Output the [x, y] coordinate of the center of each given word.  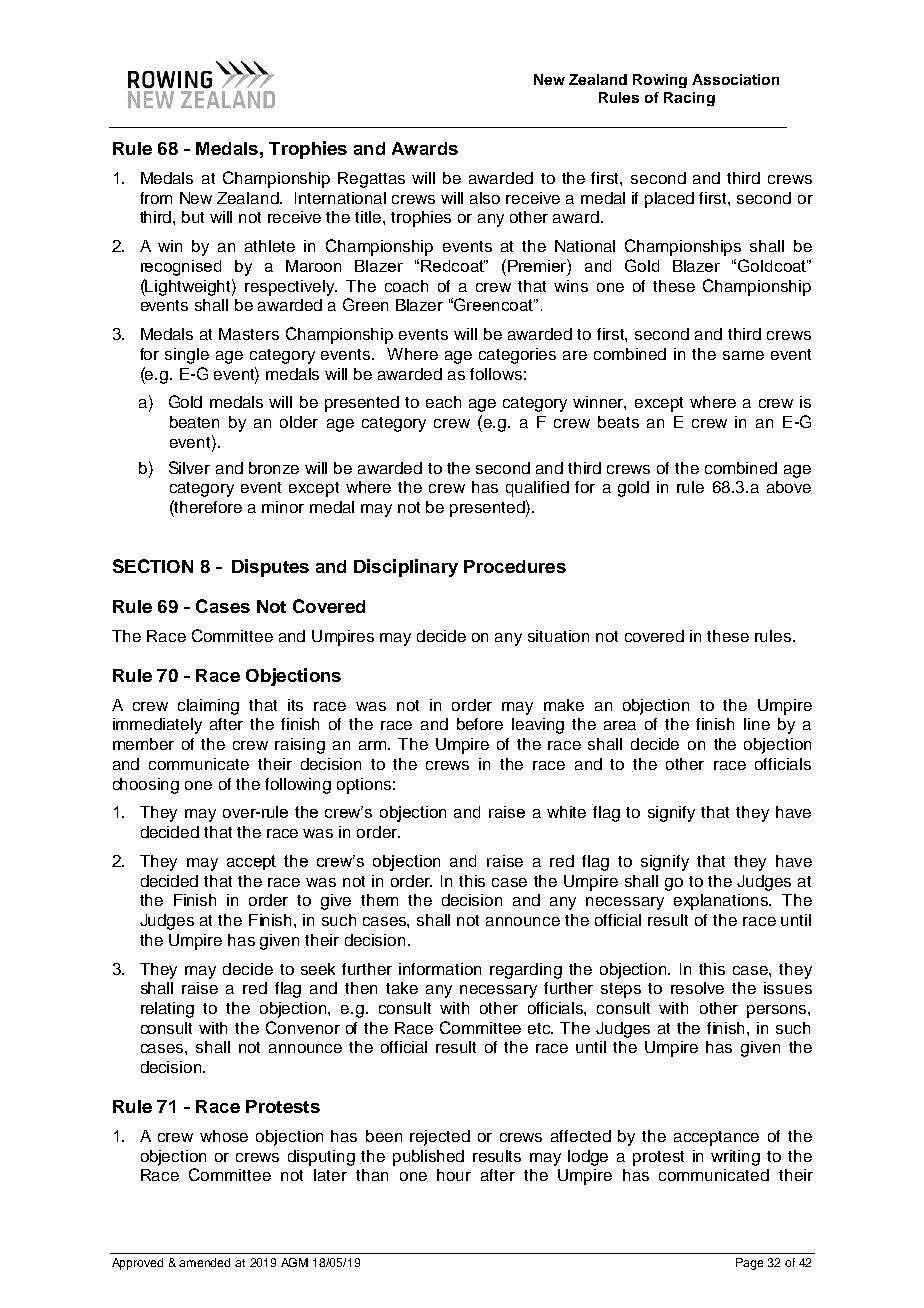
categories [517, 356]
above [789, 487]
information [440, 969]
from [156, 198]
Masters [249, 334]
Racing [689, 99]
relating [167, 1010]
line [757, 724]
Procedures [515, 566]
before [480, 724]
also [485, 198]
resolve [697, 988]
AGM [294, 1262]
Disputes [270, 568]
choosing [146, 786]
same [743, 355]
